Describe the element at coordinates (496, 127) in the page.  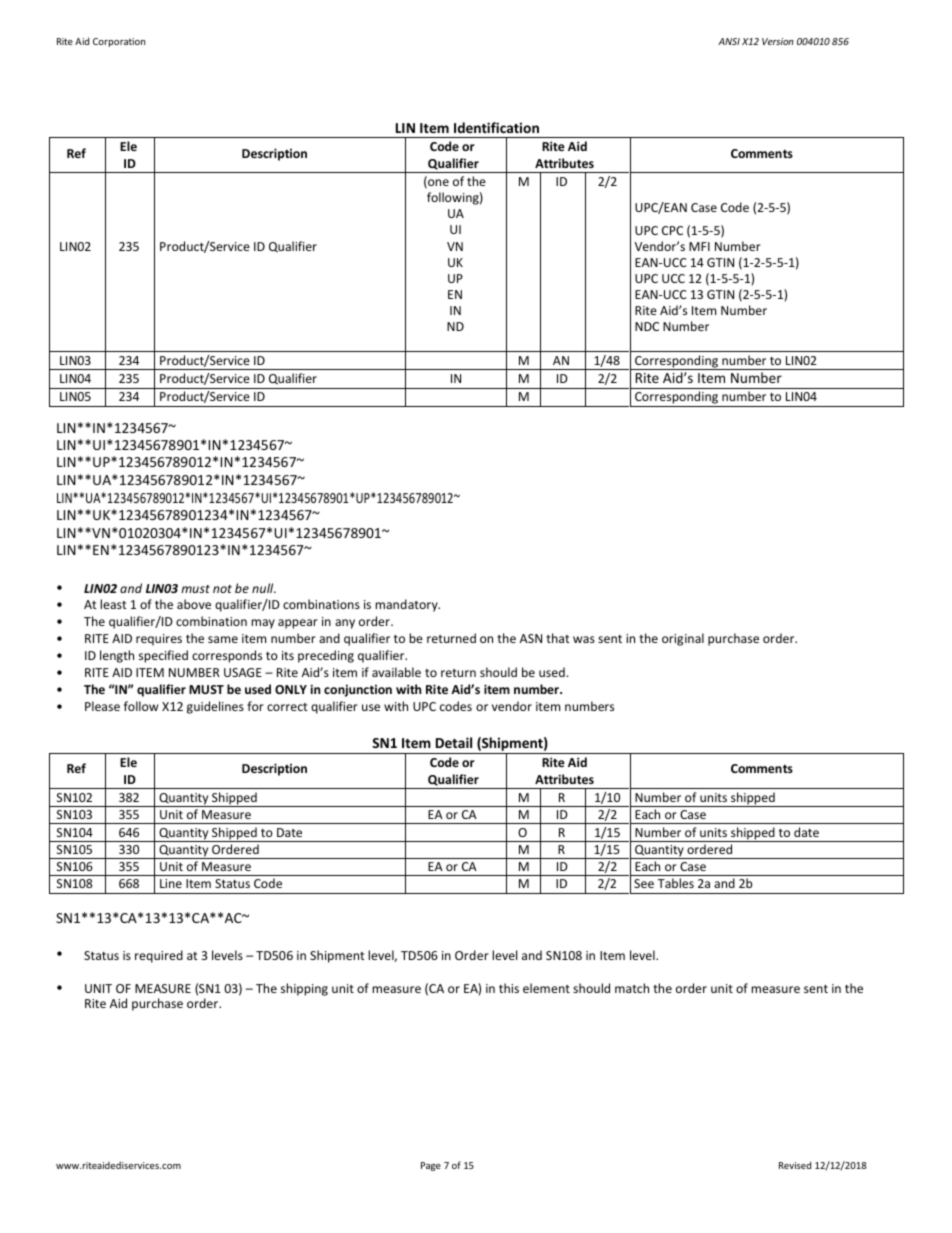
I see `Identification` at that location.
